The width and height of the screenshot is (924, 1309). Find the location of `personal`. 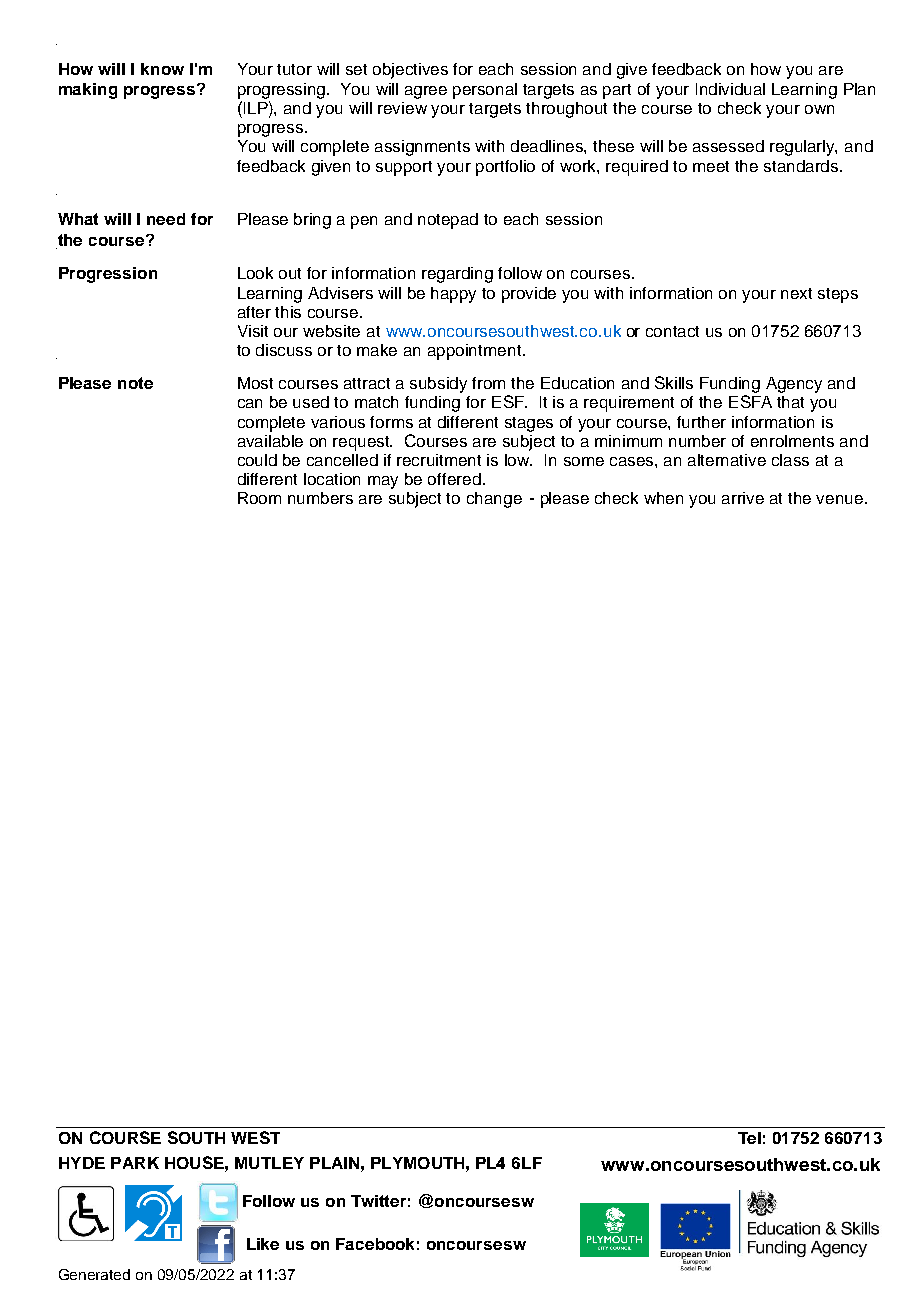

personal is located at coordinates (485, 91).
